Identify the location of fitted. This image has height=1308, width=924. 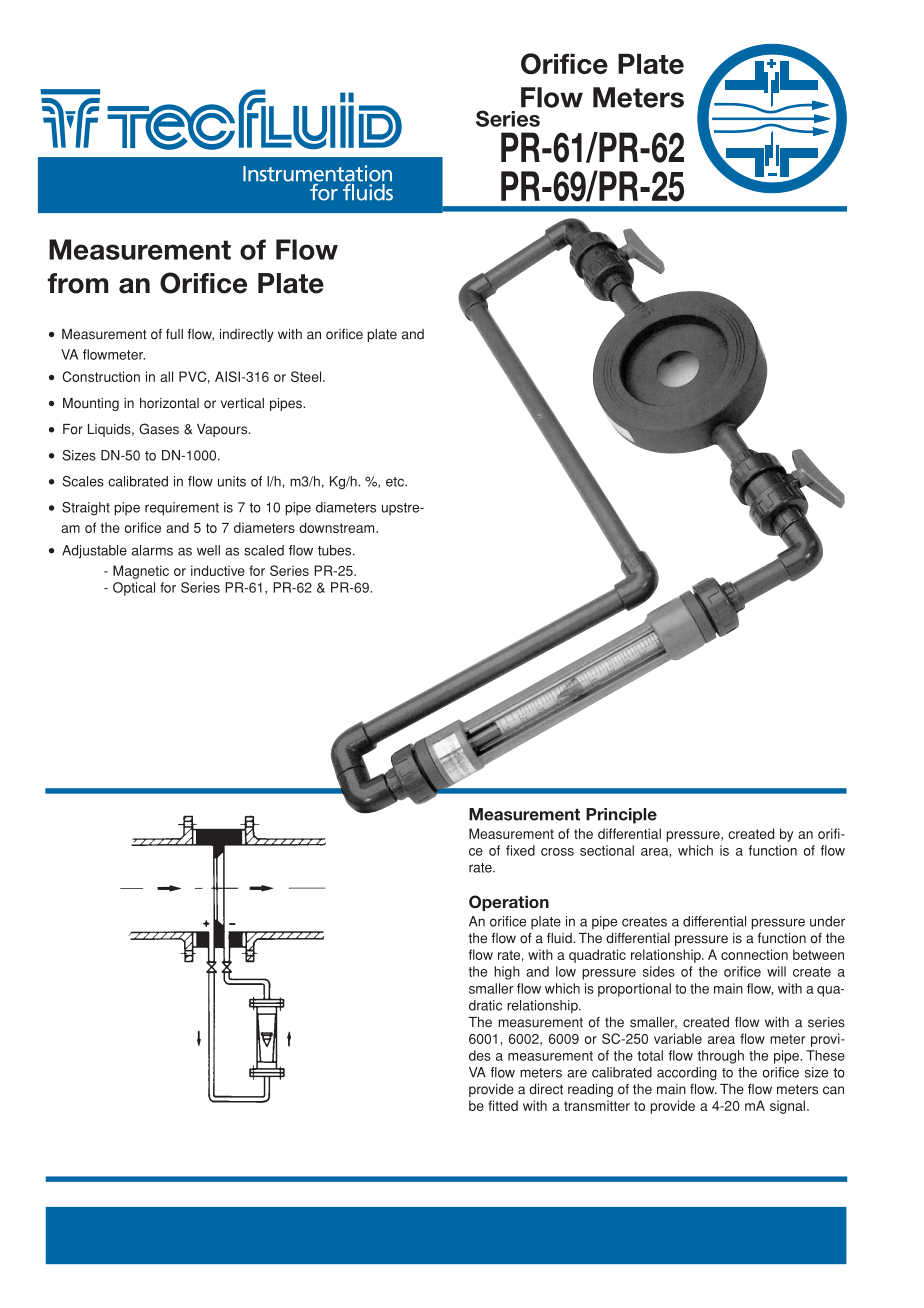
(503, 1105).
